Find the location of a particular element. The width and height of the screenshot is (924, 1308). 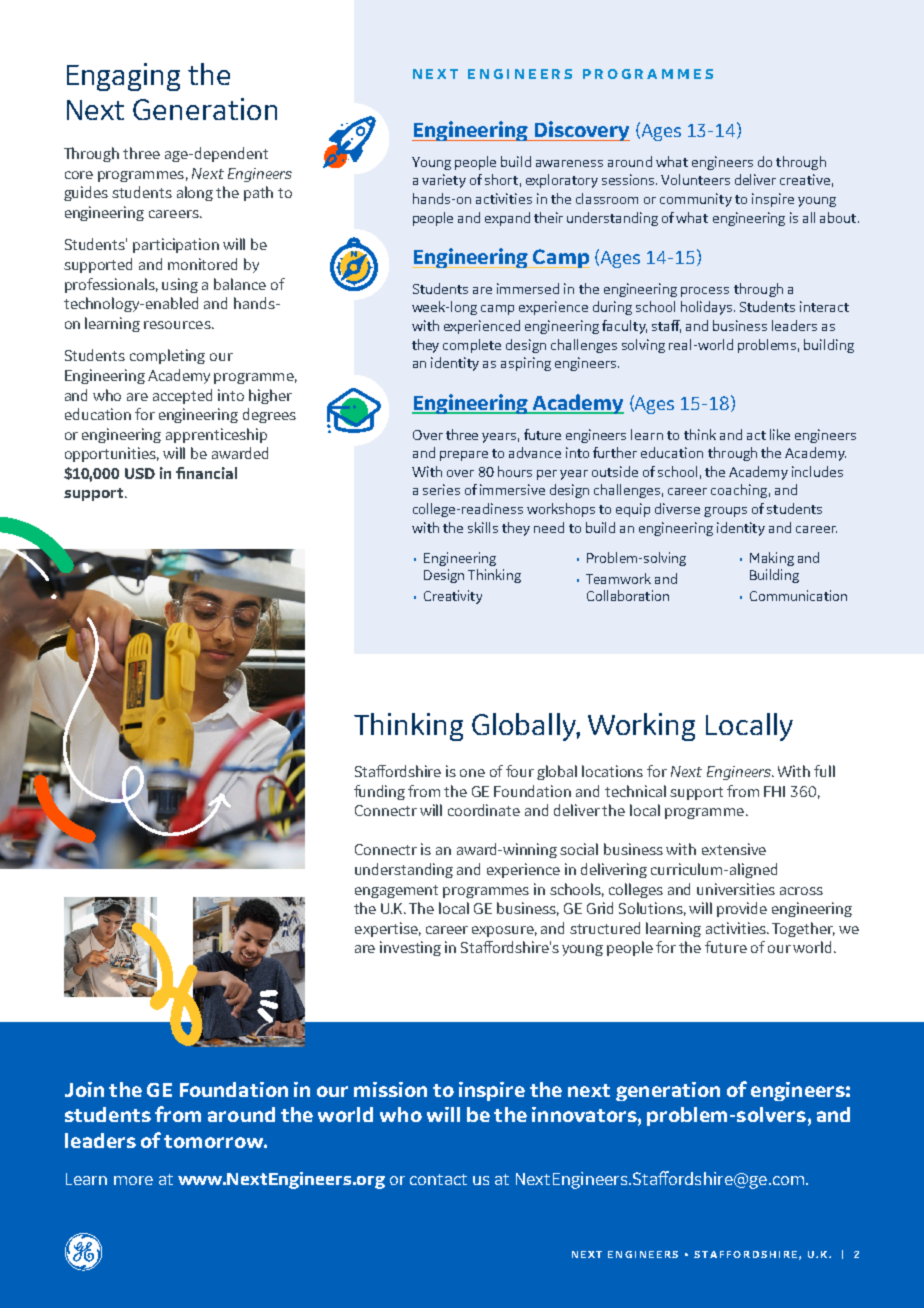

contact is located at coordinates (438, 1179).
